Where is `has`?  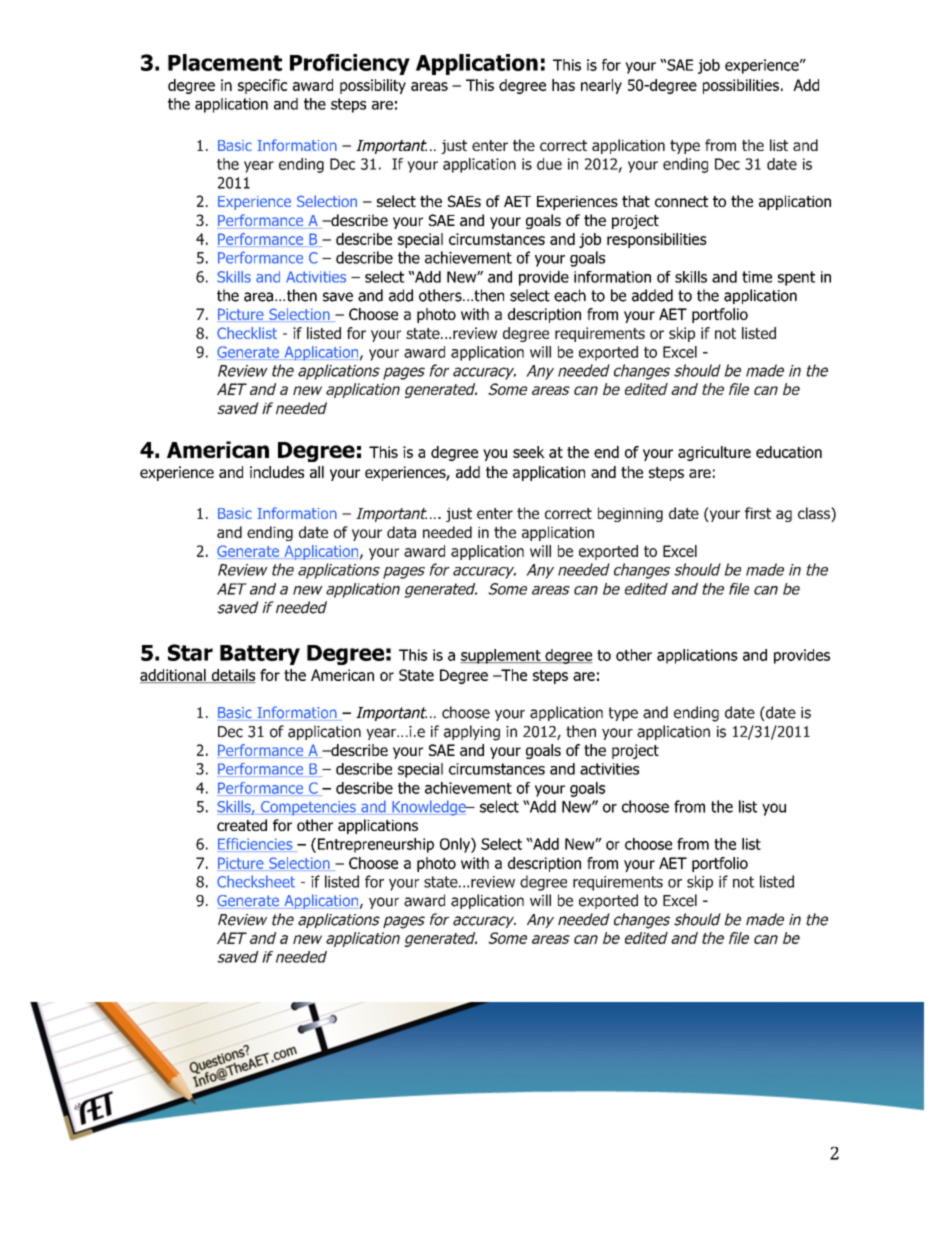
has is located at coordinates (563, 85).
